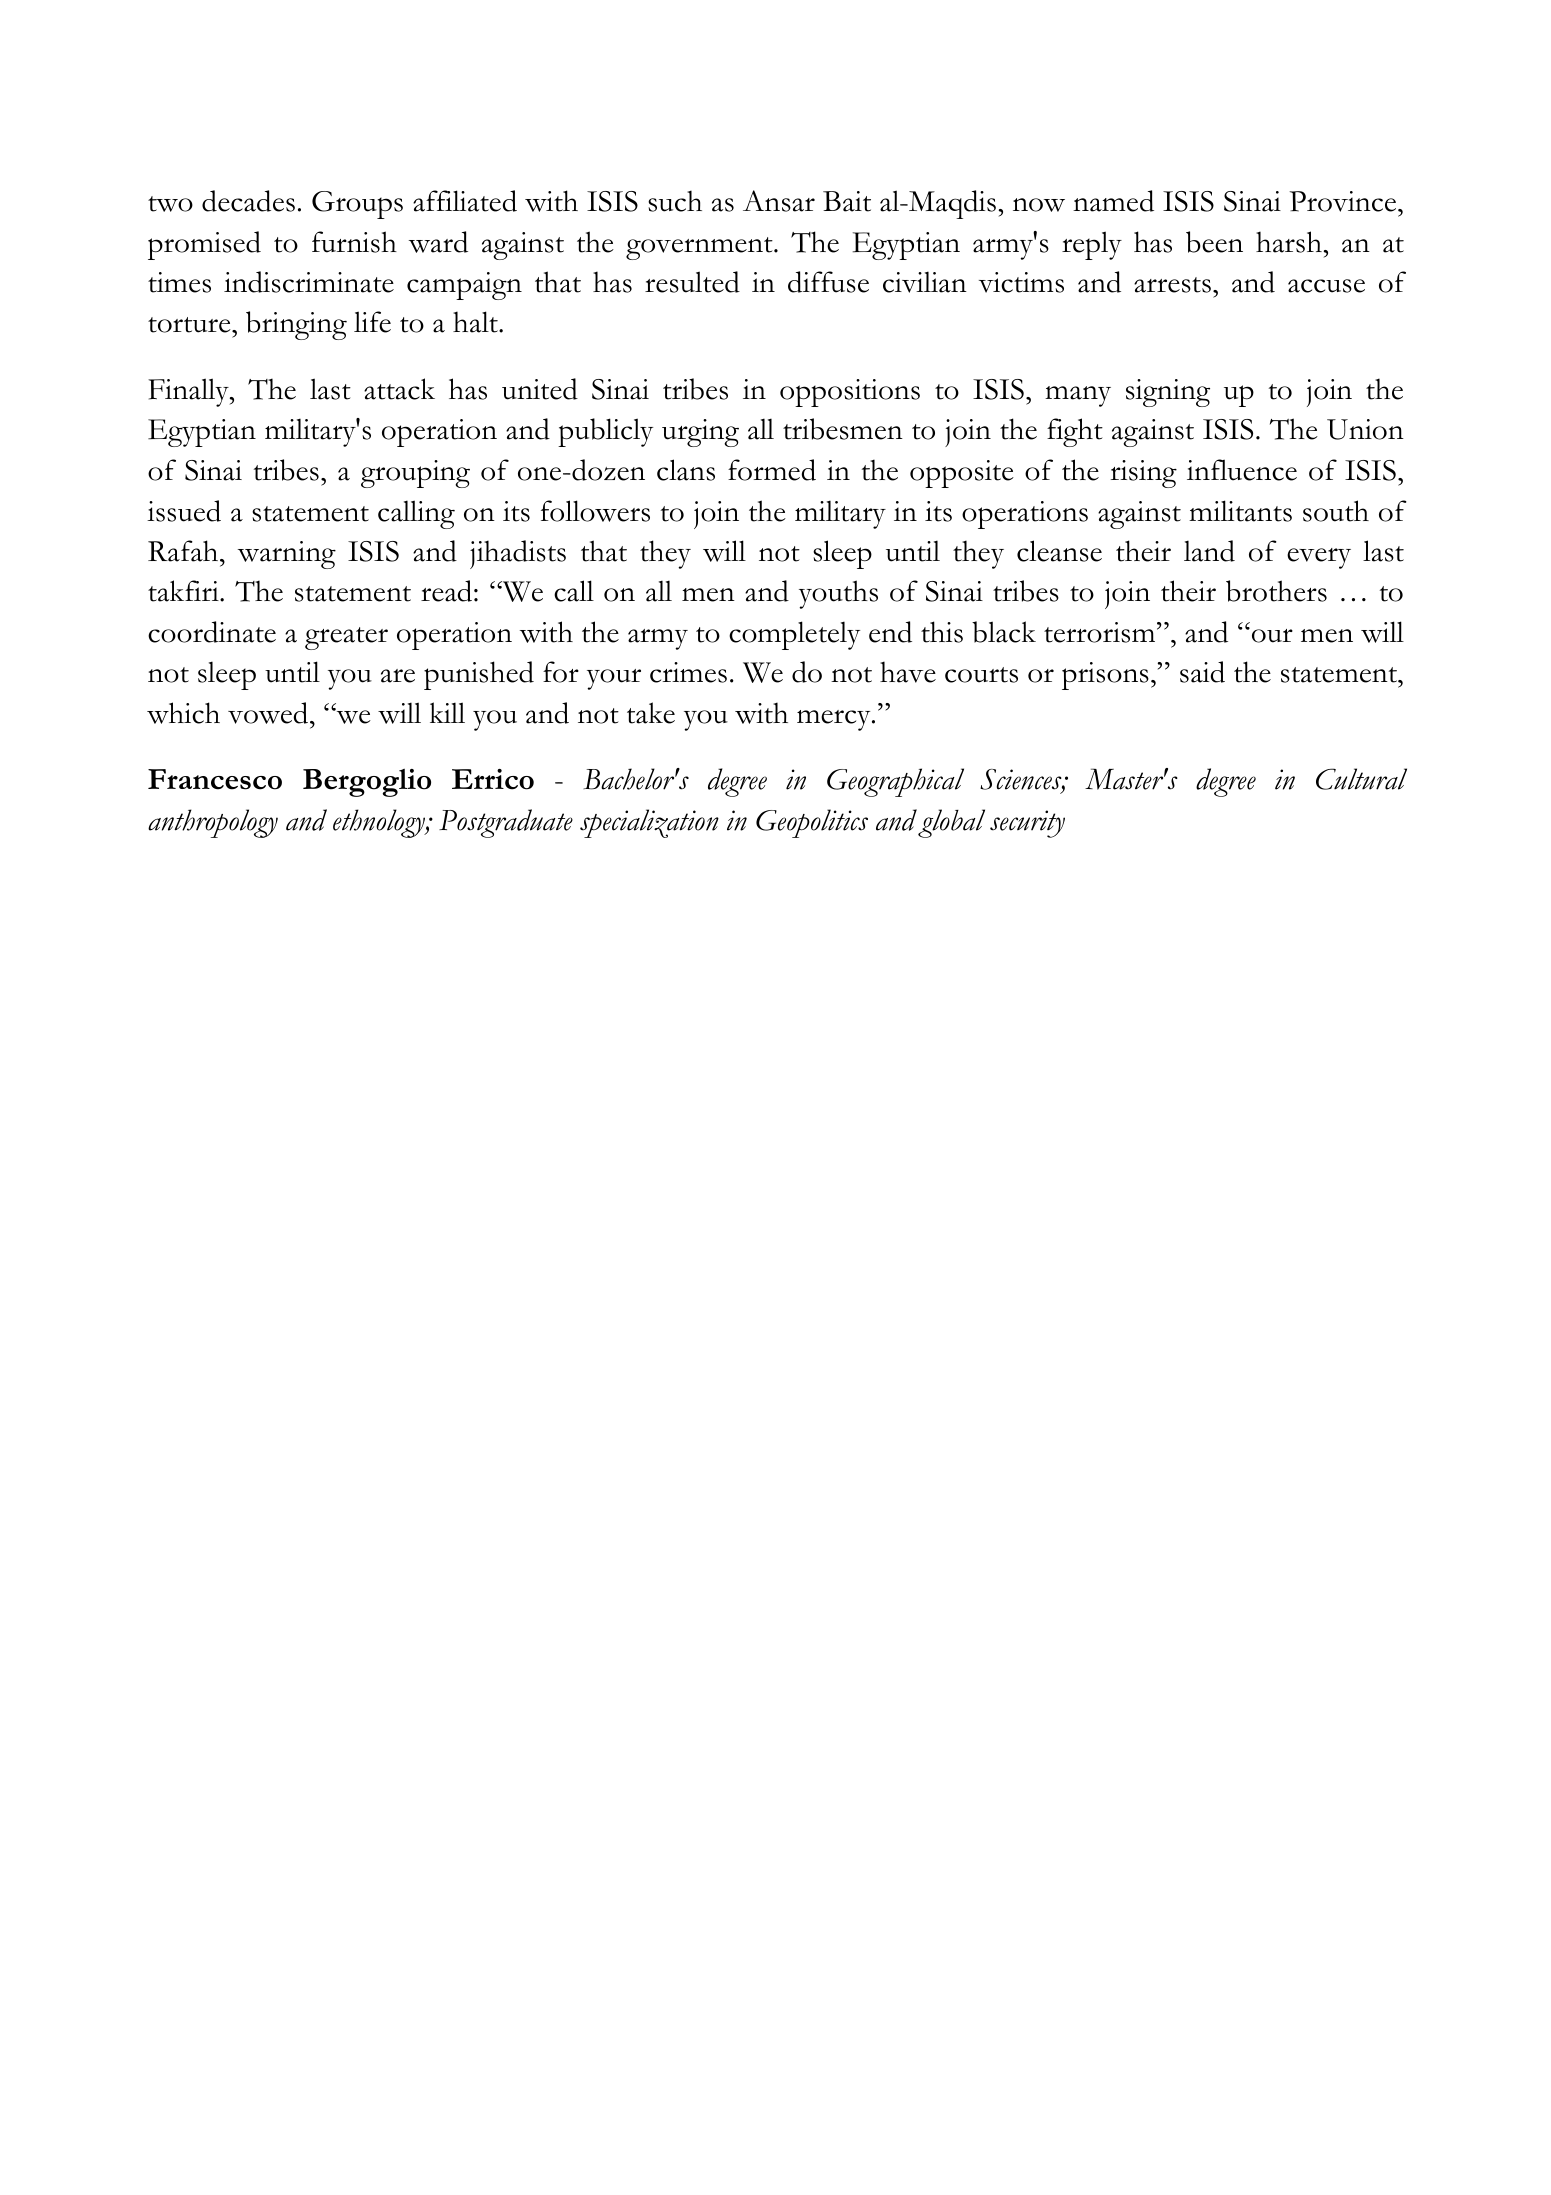 The width and height of the document is (1551, 2195). What do you see at coordinates (357, 205) in the document?
I see `Groups` at bounding box center [357, 205].
